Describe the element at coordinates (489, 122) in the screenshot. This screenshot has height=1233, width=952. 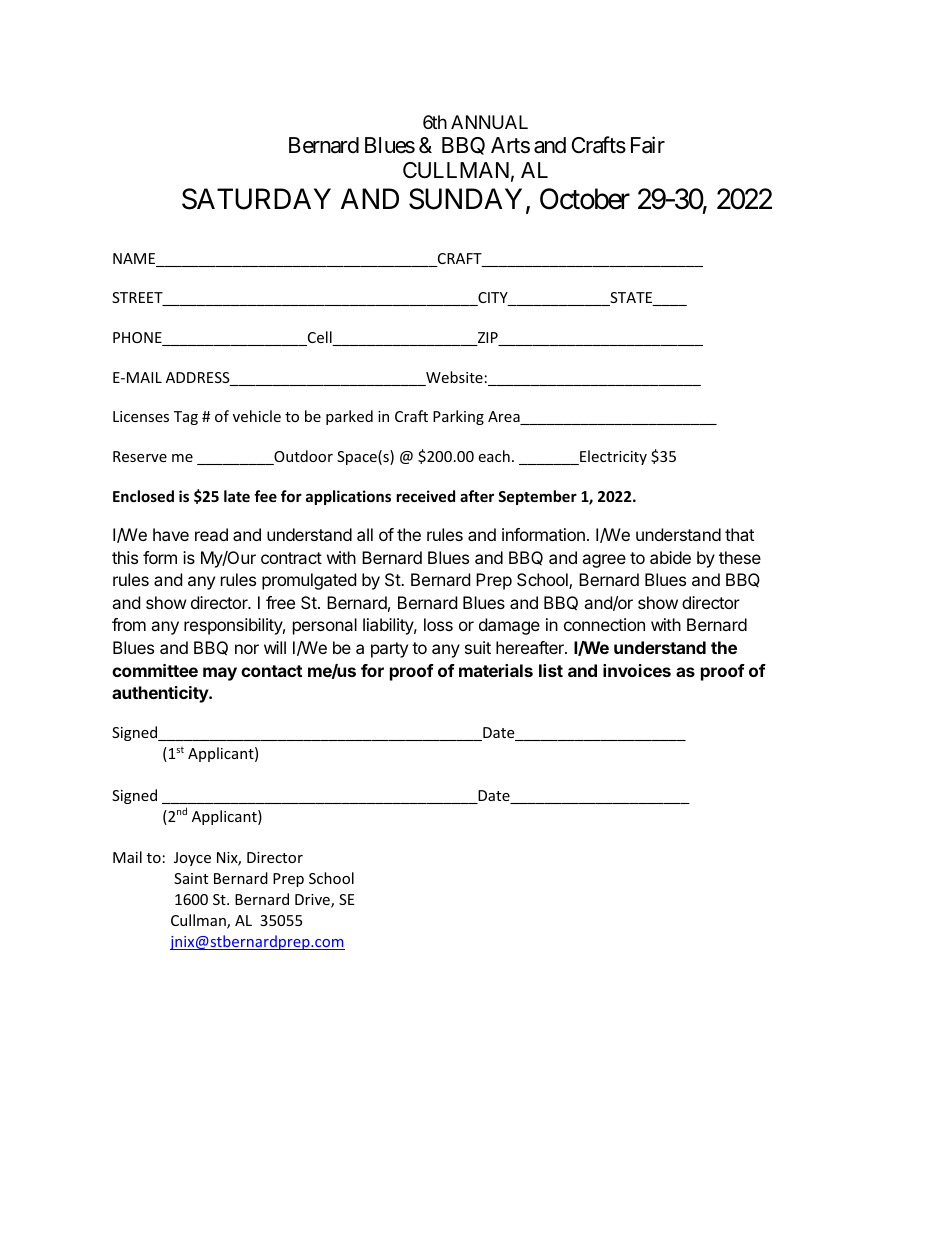
I see `ANNUAL` at that location.
